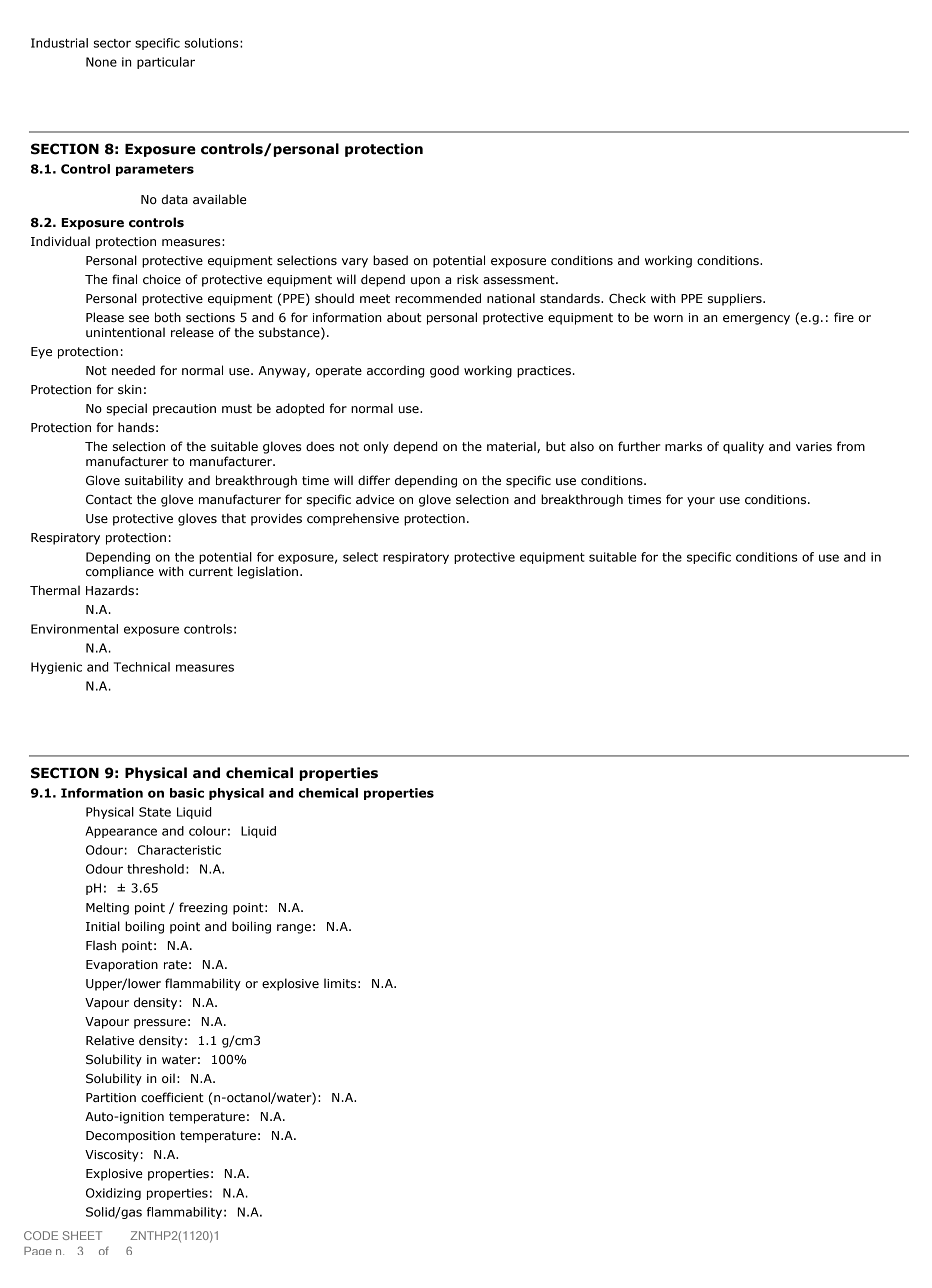 The height and width of the screenshot is (1288, 932). I want to click on emergency, so click(756, 320).
